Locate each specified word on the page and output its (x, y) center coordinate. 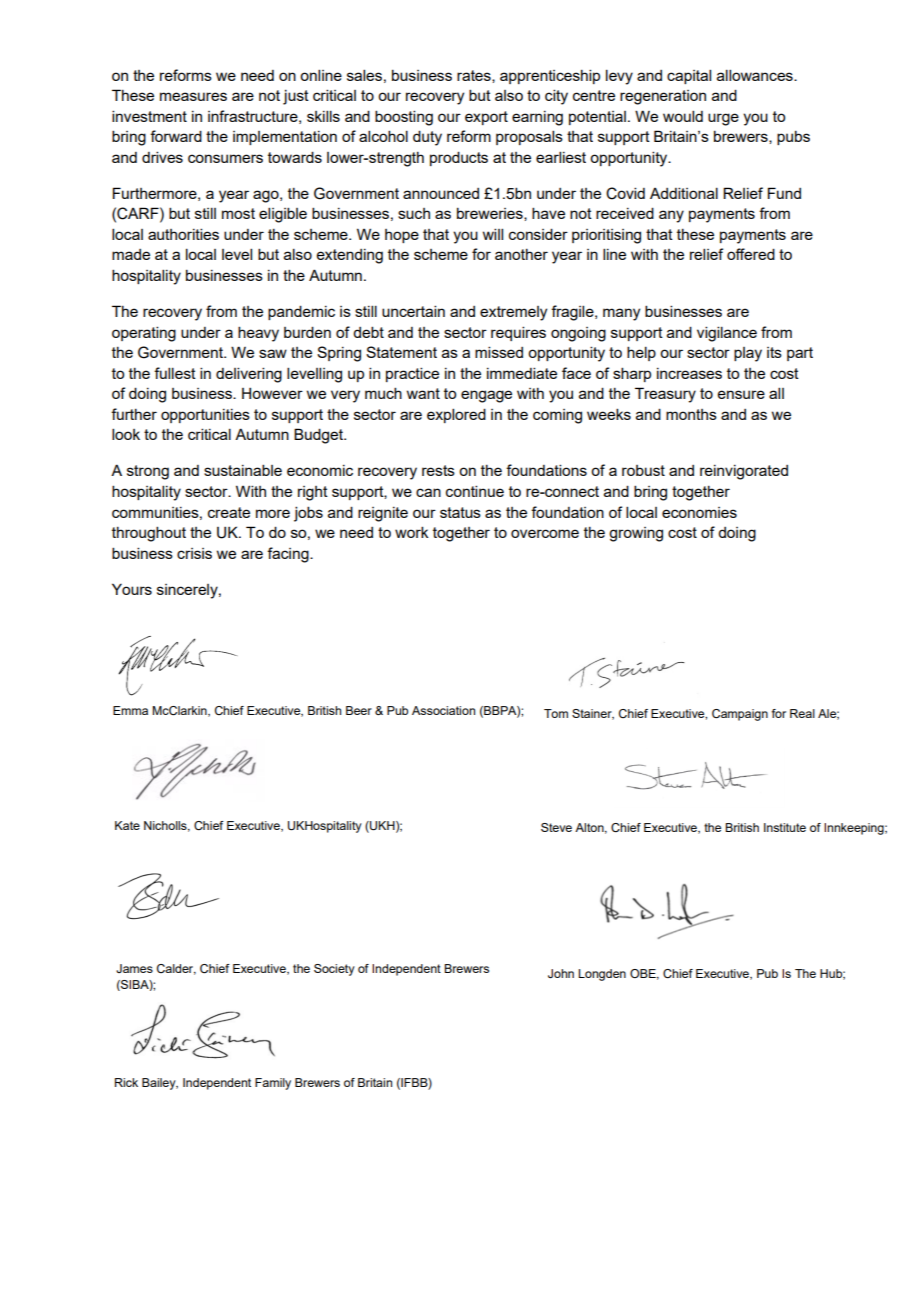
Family (273, 1084)
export (486, 118)
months (691, 414)
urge (723, 119)
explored (456, 415)
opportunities (205, 416)
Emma (130, 710)
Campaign (740, 715)
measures (193, 96)
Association (443, 710)
